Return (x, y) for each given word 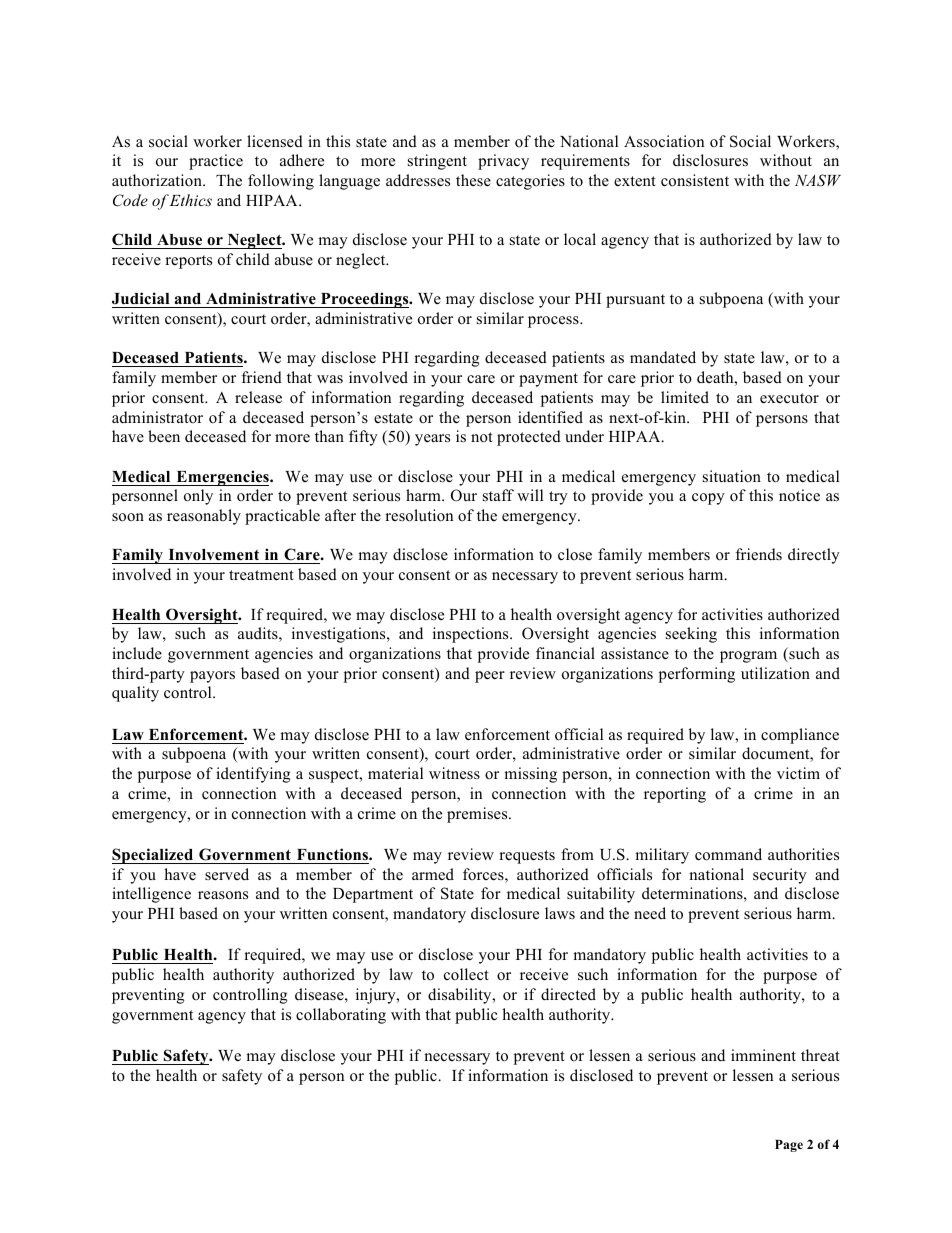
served (227, 874)
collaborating (341, 1016)
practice (216, 162)
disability (461, 996)
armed (433, 874)
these (473, 180)
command (728, 854)
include (137, 653)
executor (789, 398)
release (258, 397)
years (432, 440)
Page (789, 1146)
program (748, 657)
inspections (472, 635)
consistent (695, 180)
